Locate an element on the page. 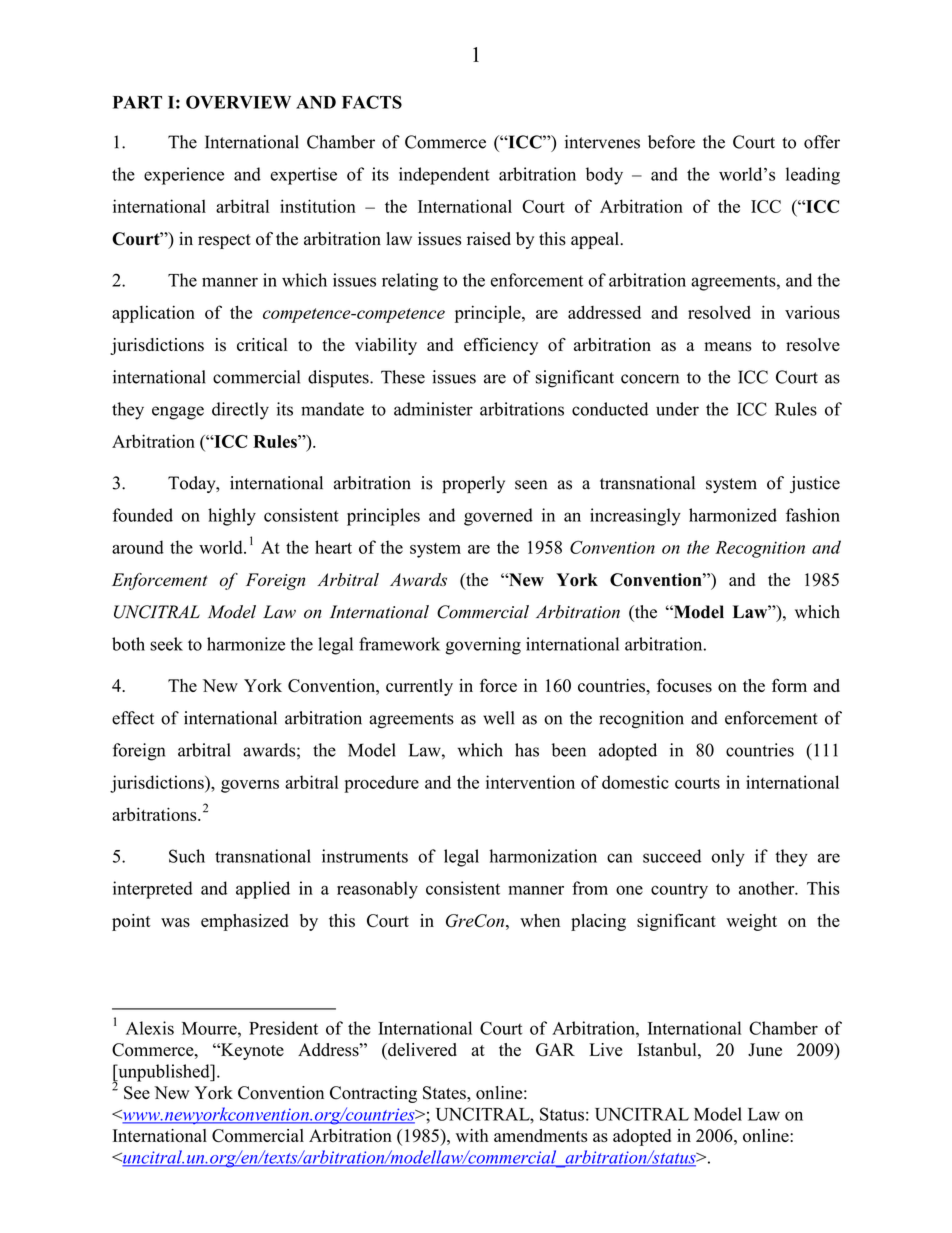  independent is located at coordinates (444, 176).
